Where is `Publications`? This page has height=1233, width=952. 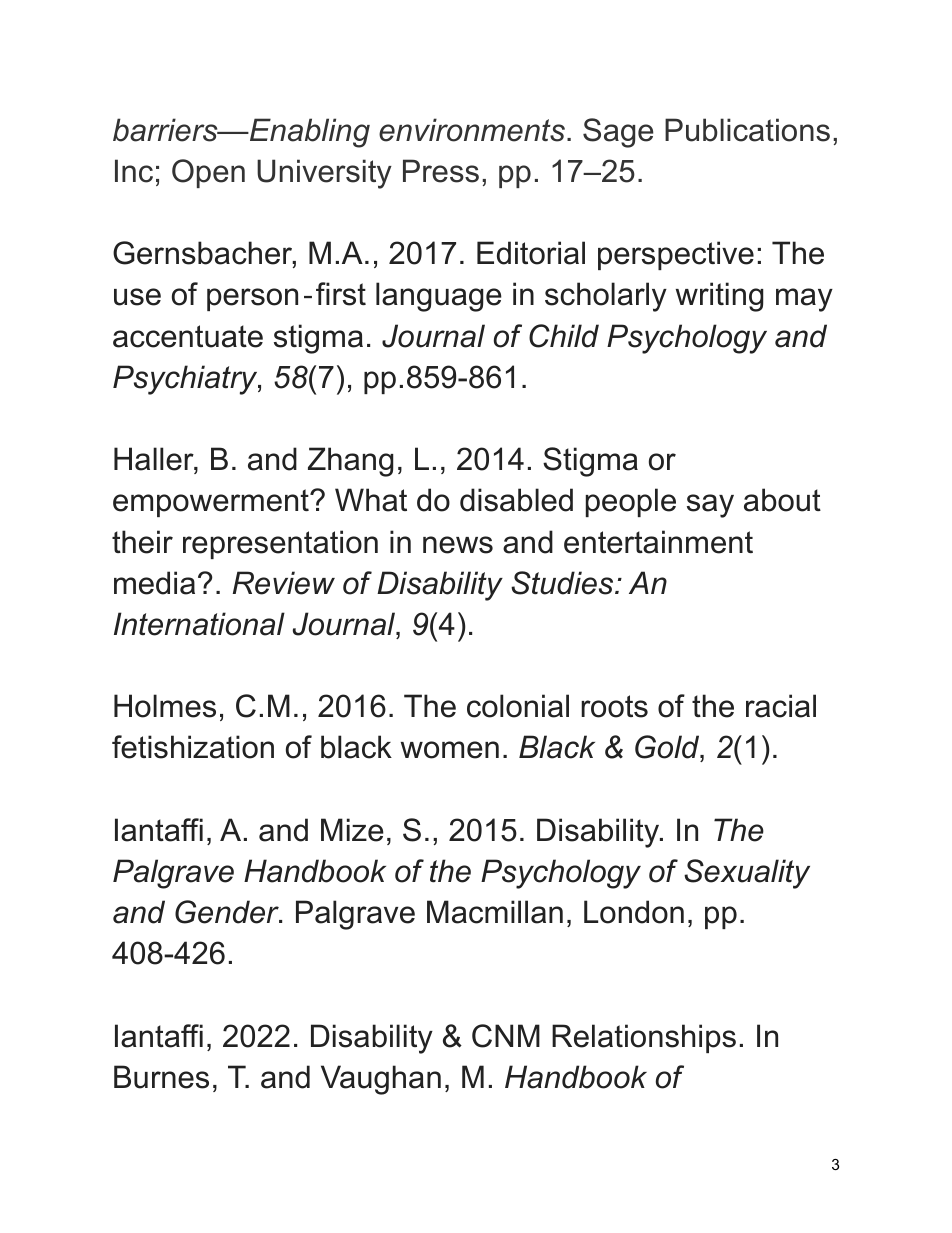
Publications is located at coordinates (747, 130).
